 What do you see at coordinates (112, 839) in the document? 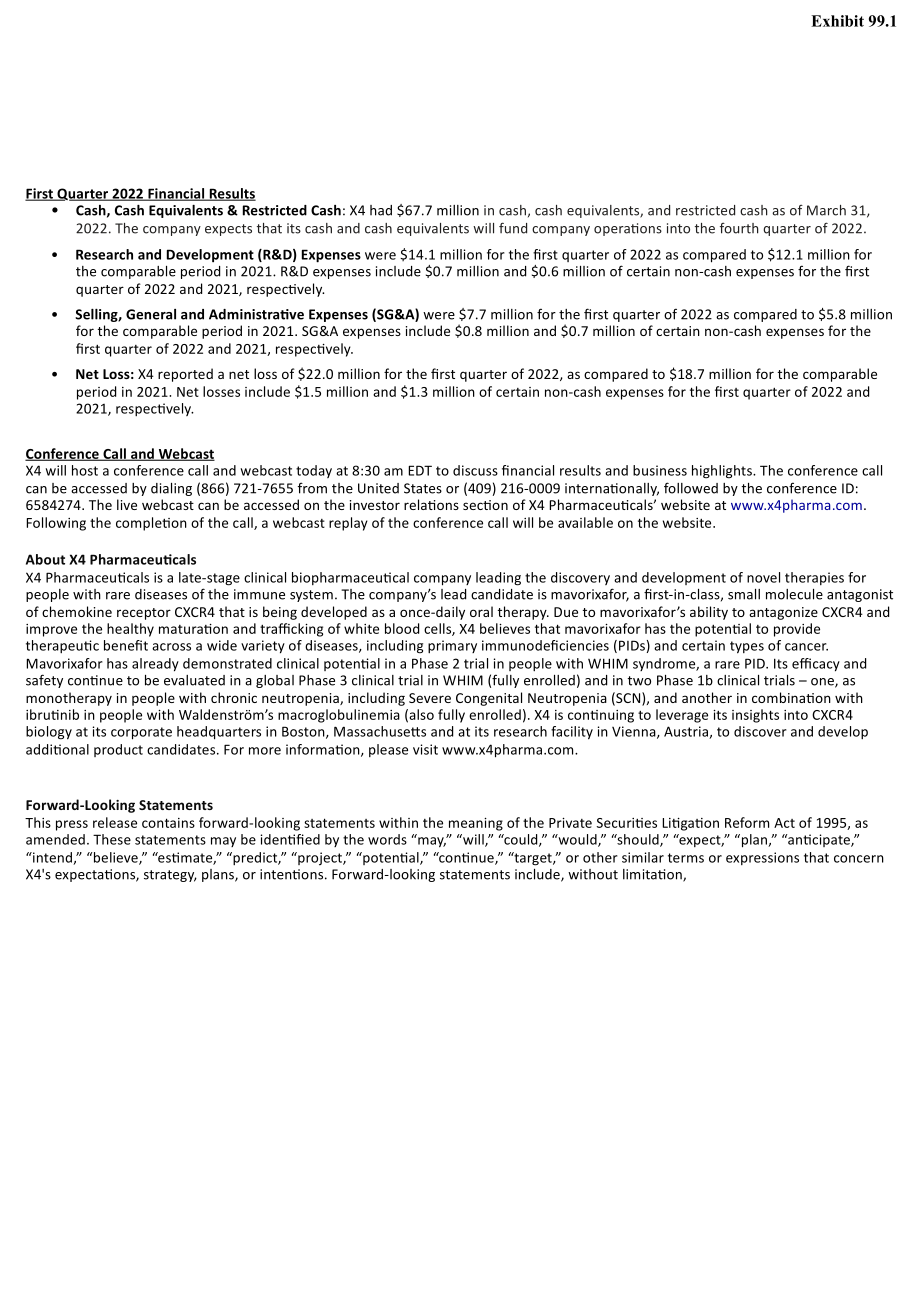
I see `These` at bounding box center [112, 839].
